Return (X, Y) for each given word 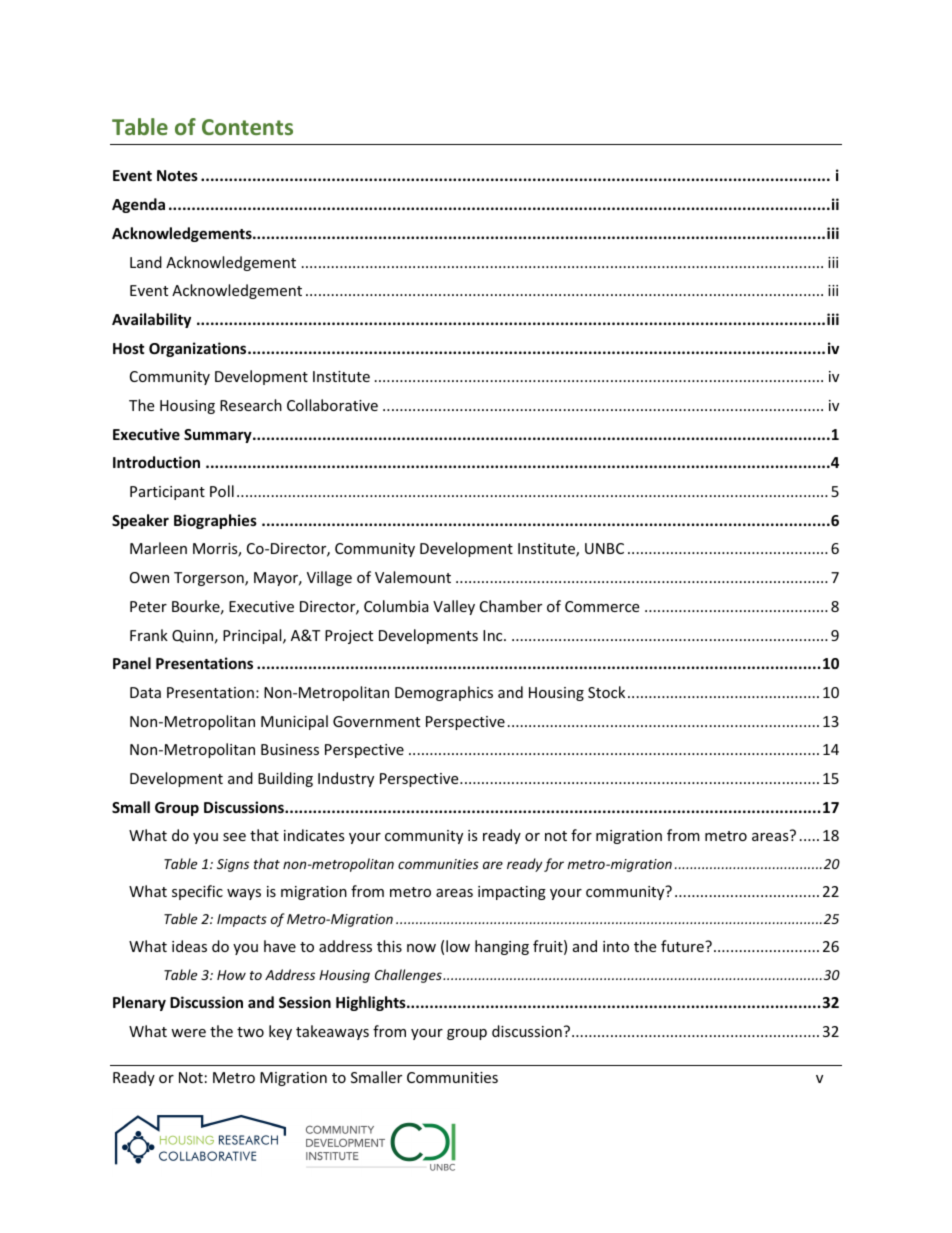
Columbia (396, 606)
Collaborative (332, 405)
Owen (149, 577)
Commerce (602, 606)
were (188, 1033)
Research (251, 405)
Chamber (511, 606)
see (234, 837)
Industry (346, 779)
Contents (247, 127)
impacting (512, 893)
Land (146, 262)
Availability (151, 320)
